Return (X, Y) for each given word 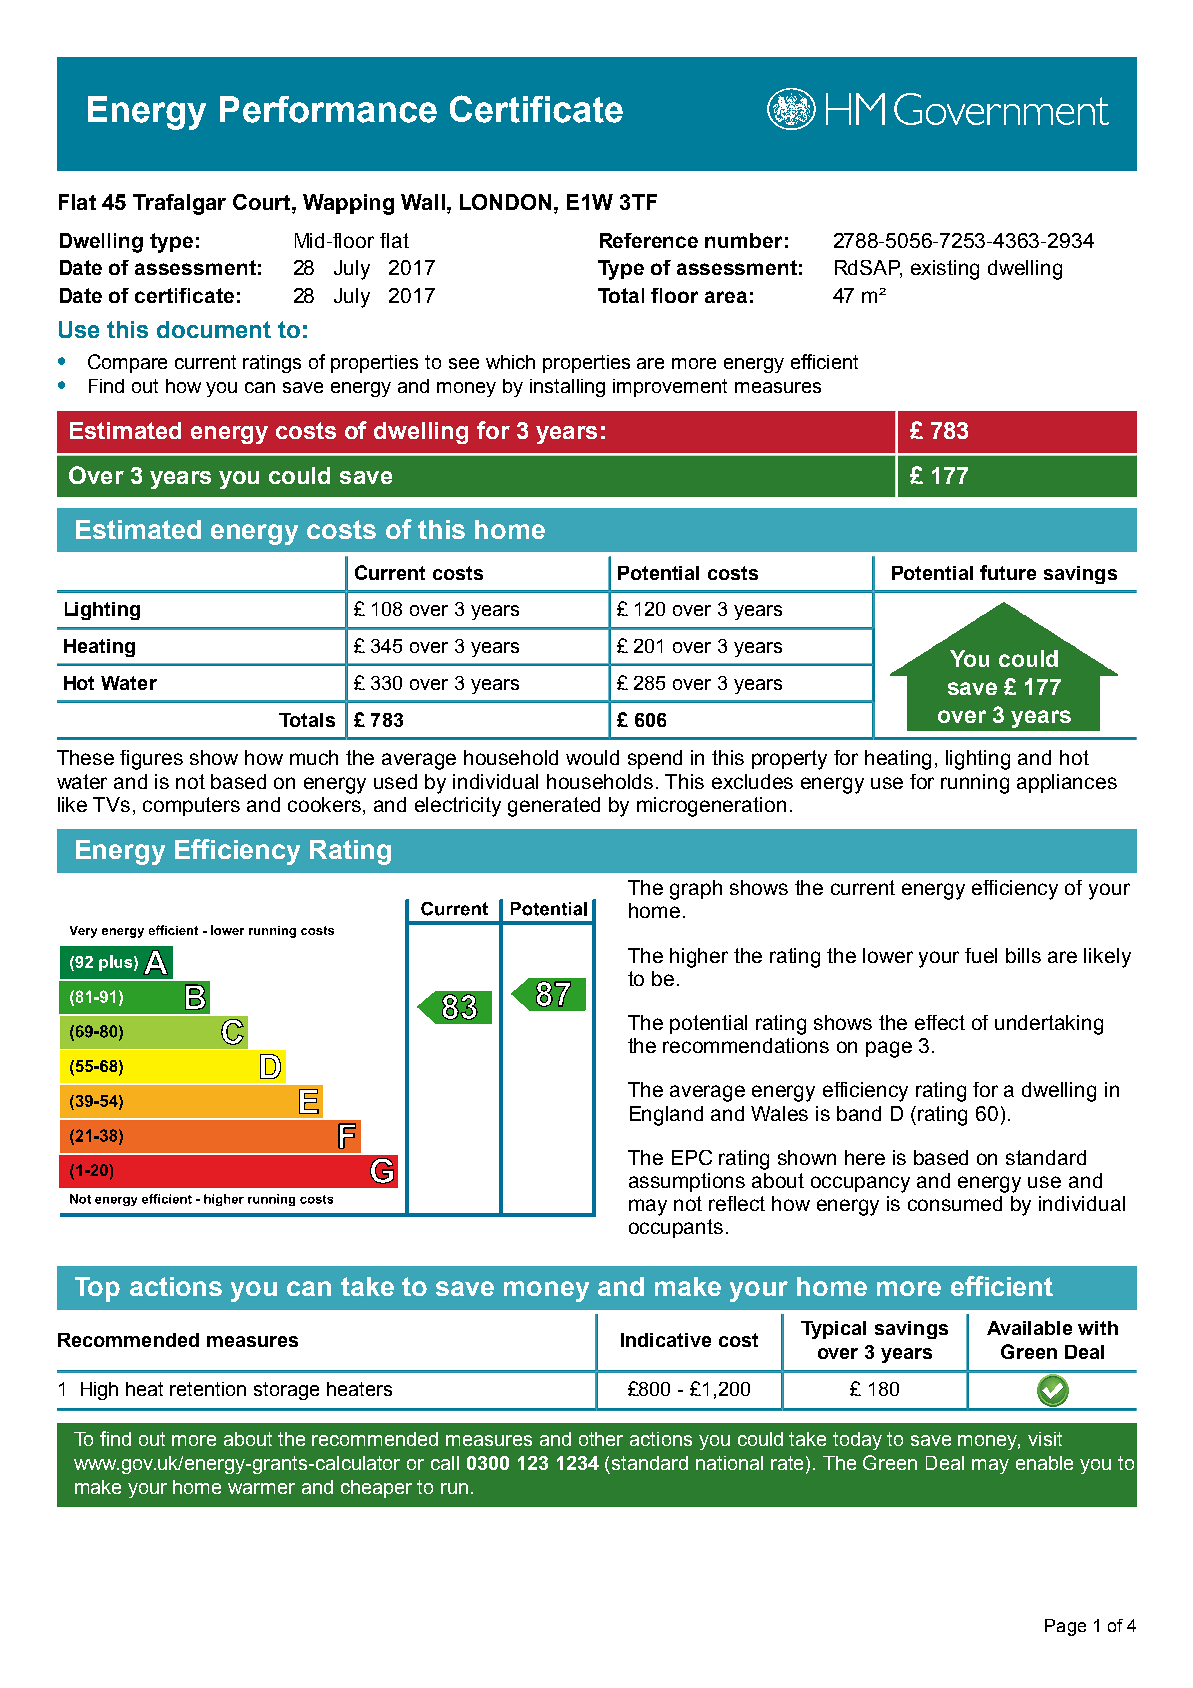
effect (940, 1022)
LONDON (505, 202)
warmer (261, 1488)
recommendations (746, 1045)
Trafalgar (179, 204)
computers (191, 806)
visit (1045, 1439)
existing (945, 270)
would (592, 757)
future (1008, 572)
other (601, 1439)
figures (151, 760)
